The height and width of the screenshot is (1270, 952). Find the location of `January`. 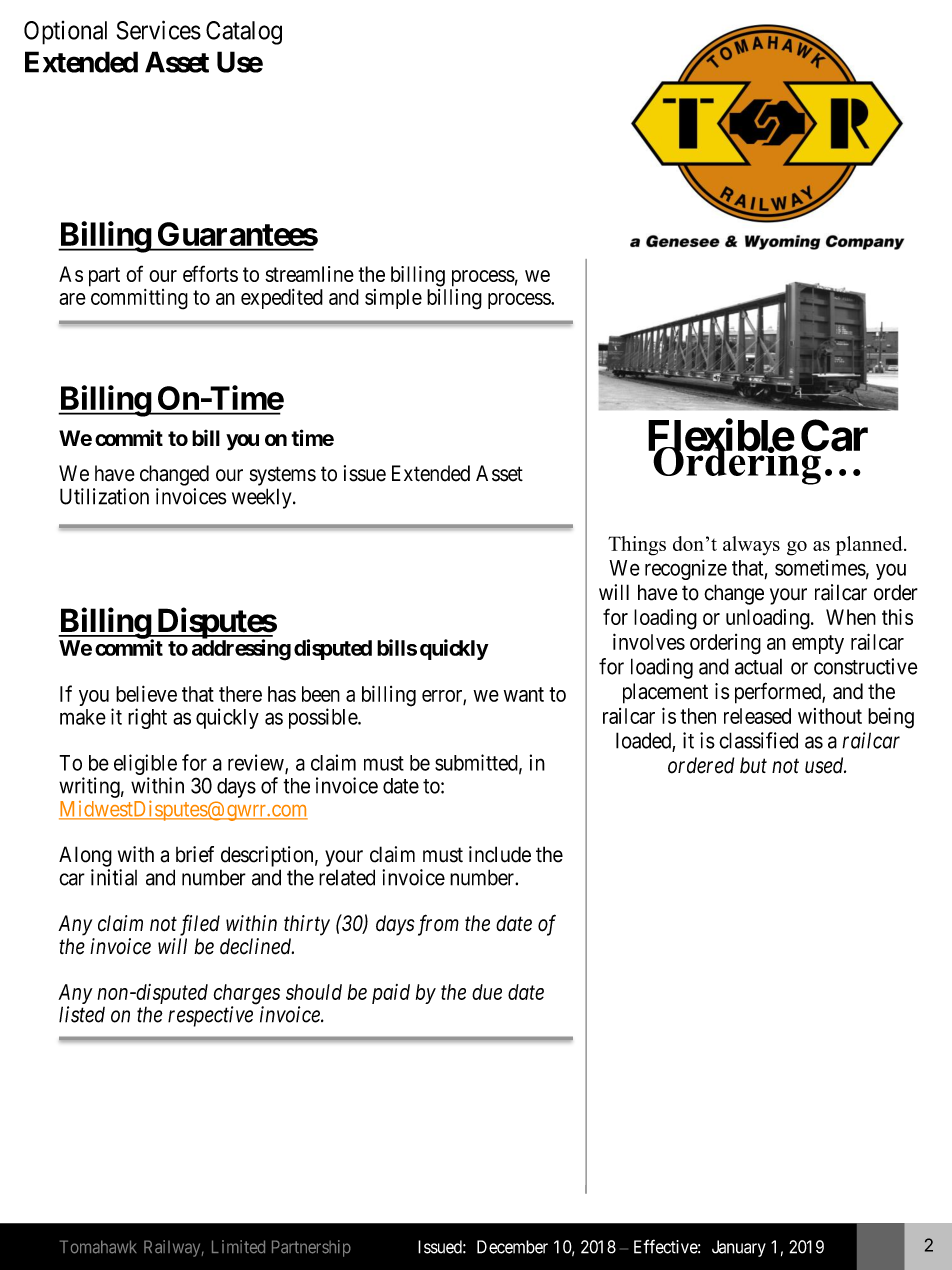

January is located at coordinates (739, 1248).
